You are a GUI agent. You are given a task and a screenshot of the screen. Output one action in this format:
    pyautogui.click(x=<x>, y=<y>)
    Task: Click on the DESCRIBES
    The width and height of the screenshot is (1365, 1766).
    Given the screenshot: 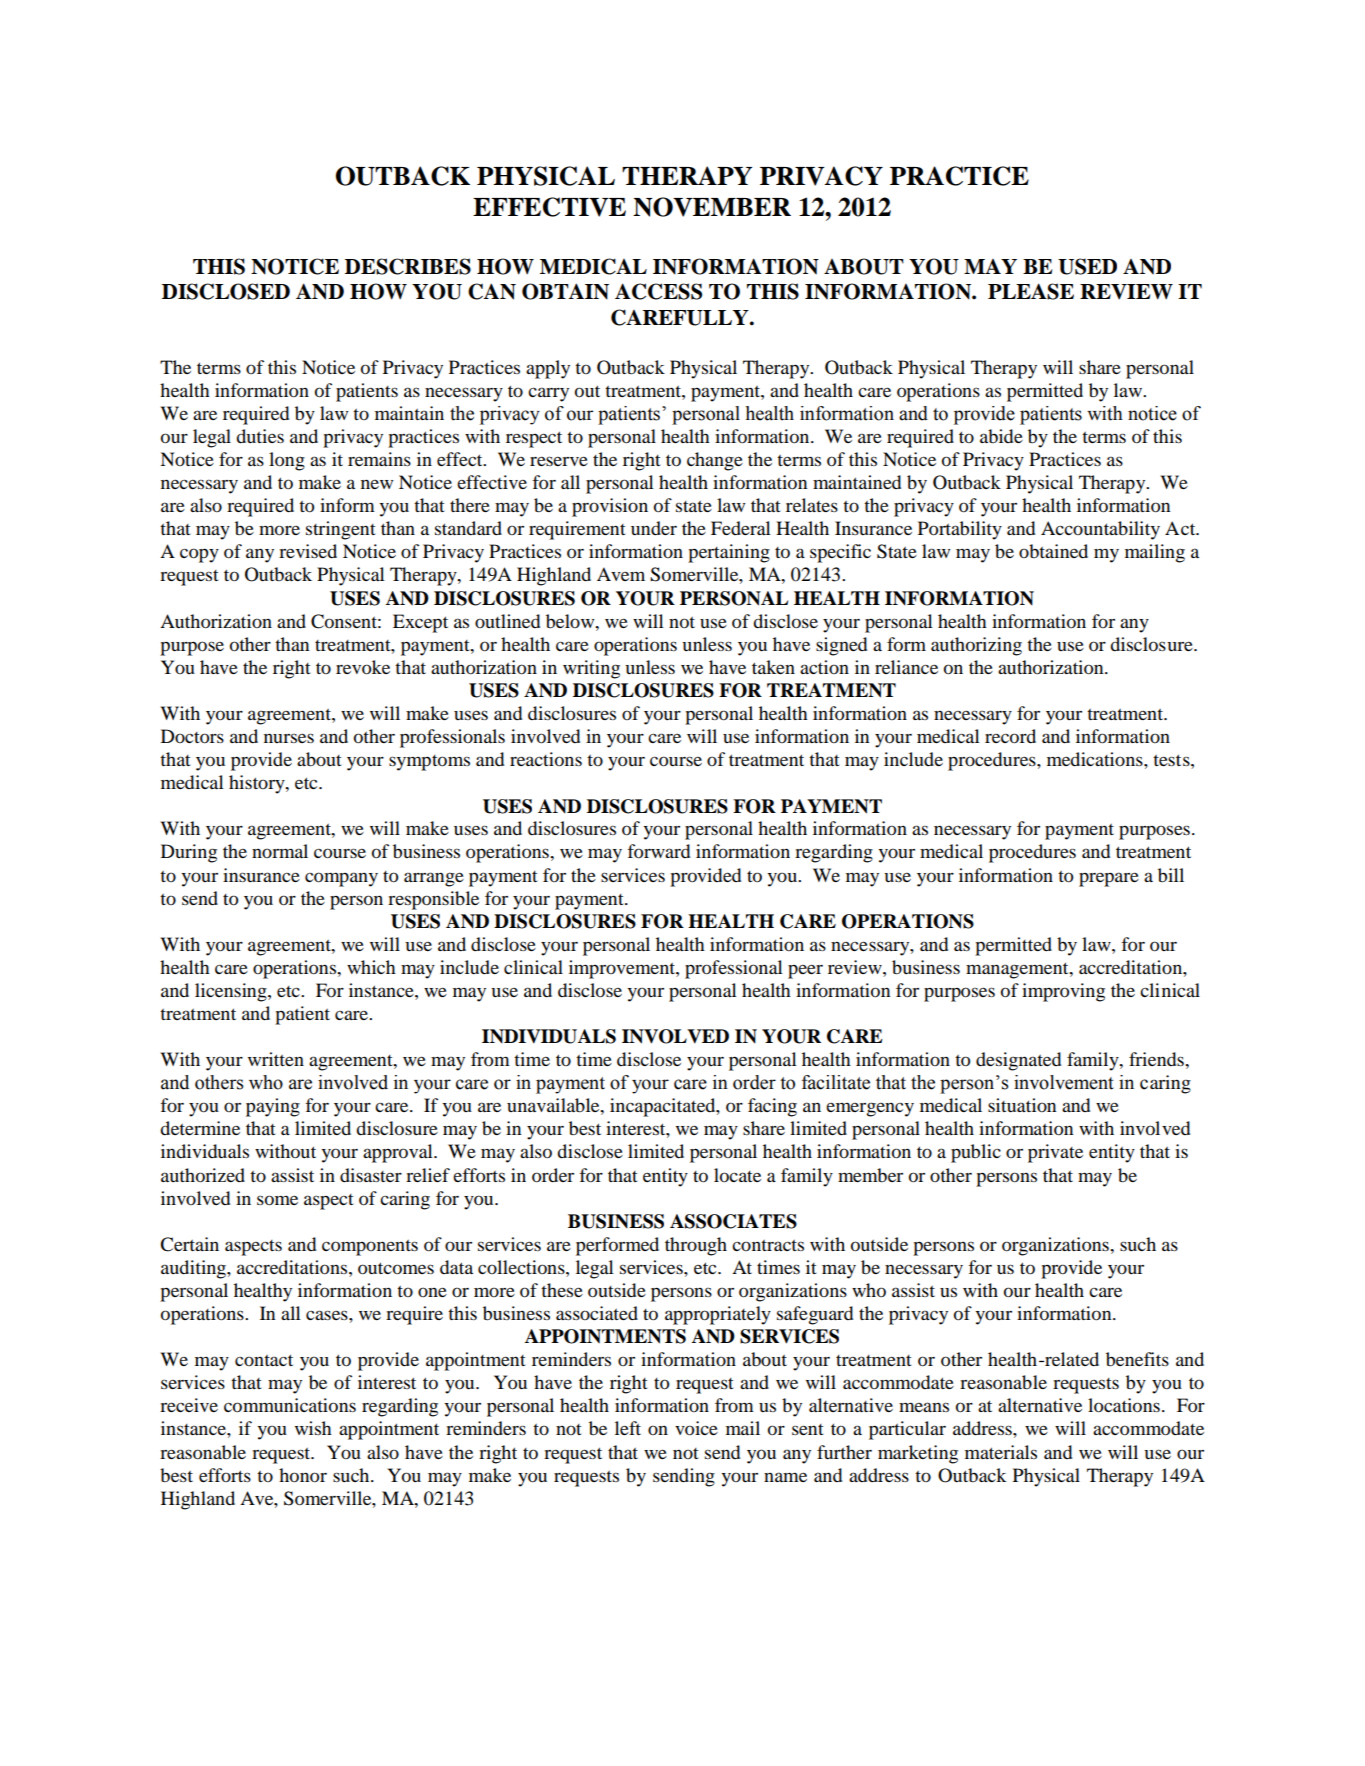 What is the action you would take?
    pyautogui.click(x=408, y=266)
